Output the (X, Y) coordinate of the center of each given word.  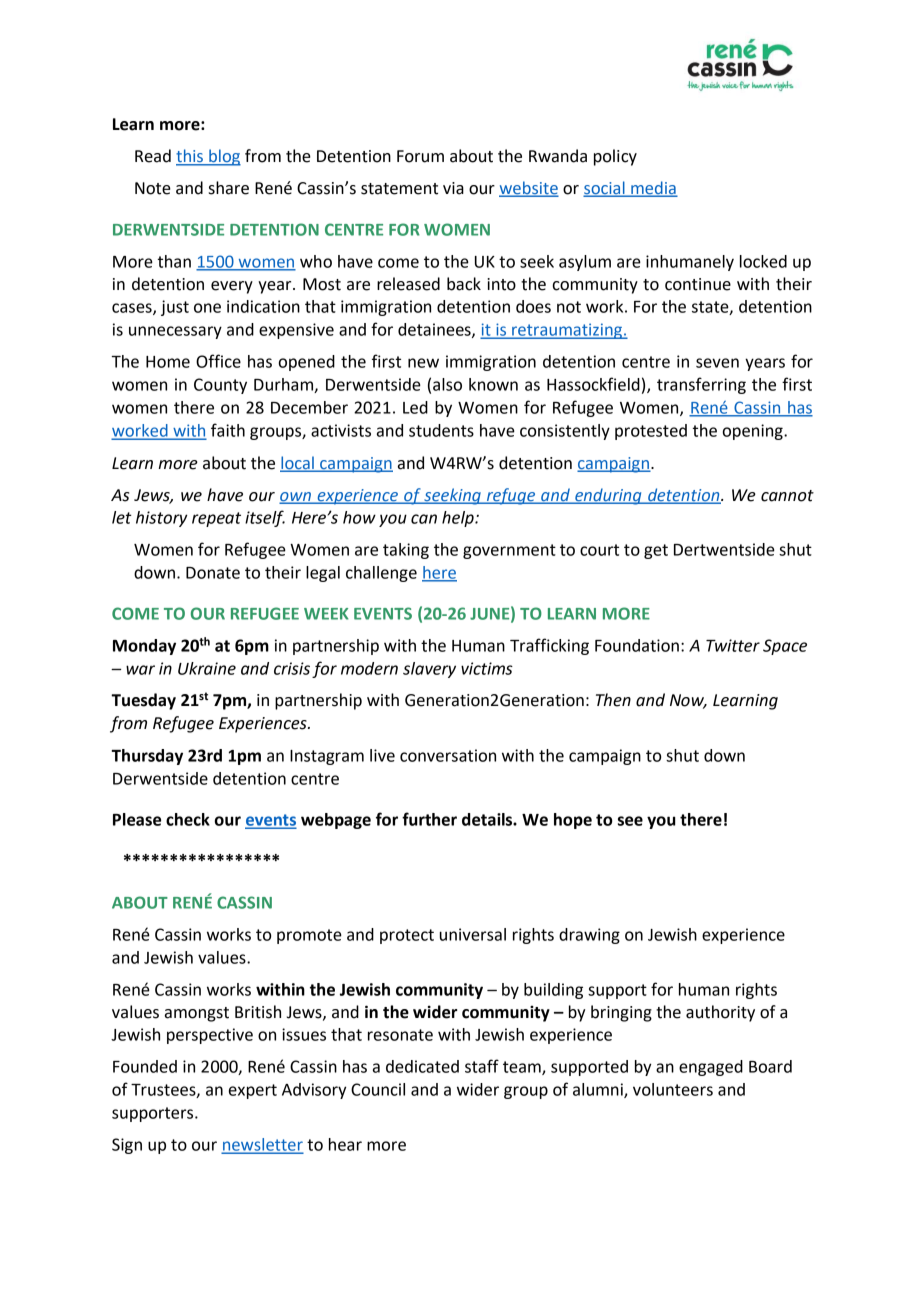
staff (482, 1066)
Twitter (733, 645)
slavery (429, 670)
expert (253, 1091)
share (229, 188)
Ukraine (207, 668)
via (453, 188)
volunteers (673, 1089)
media (653, 188)
